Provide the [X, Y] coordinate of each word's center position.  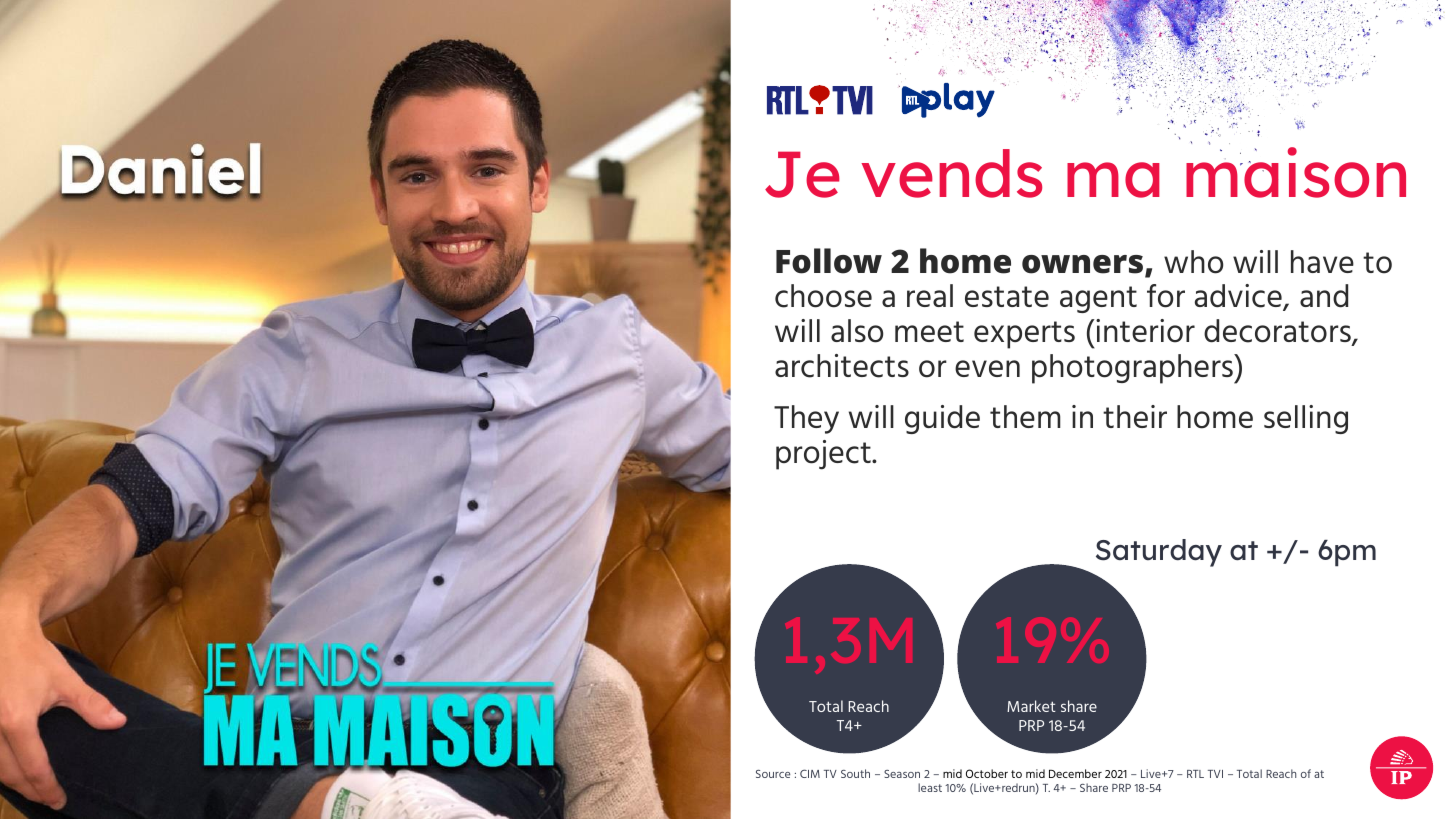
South [855, 773]
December [1075, 773]
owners [1082, 264]
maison [1296, 172]
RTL [1195, 774]
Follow [829, 261]
